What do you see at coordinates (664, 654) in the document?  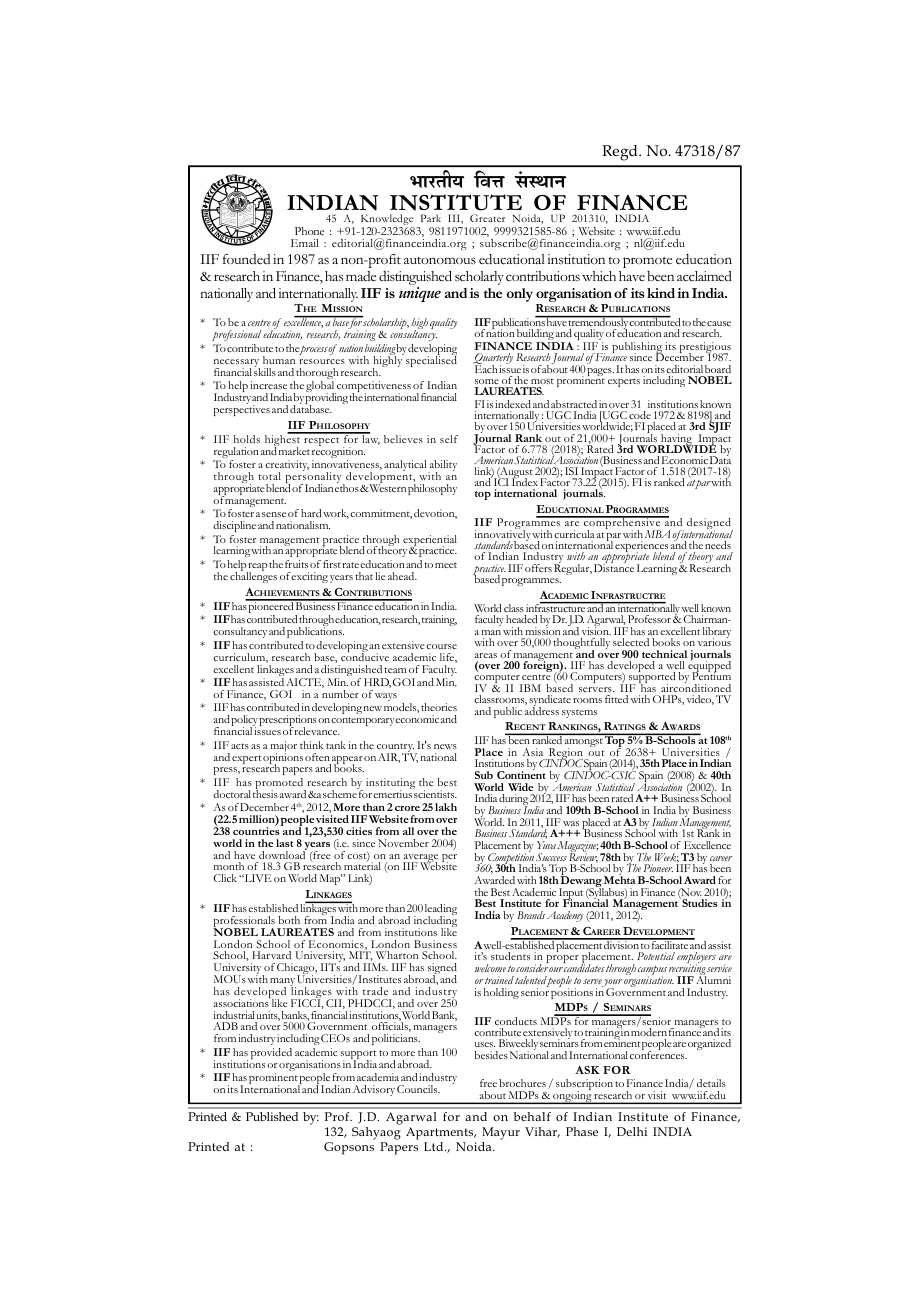 I see `technical` at bounding box center [664, 654].
